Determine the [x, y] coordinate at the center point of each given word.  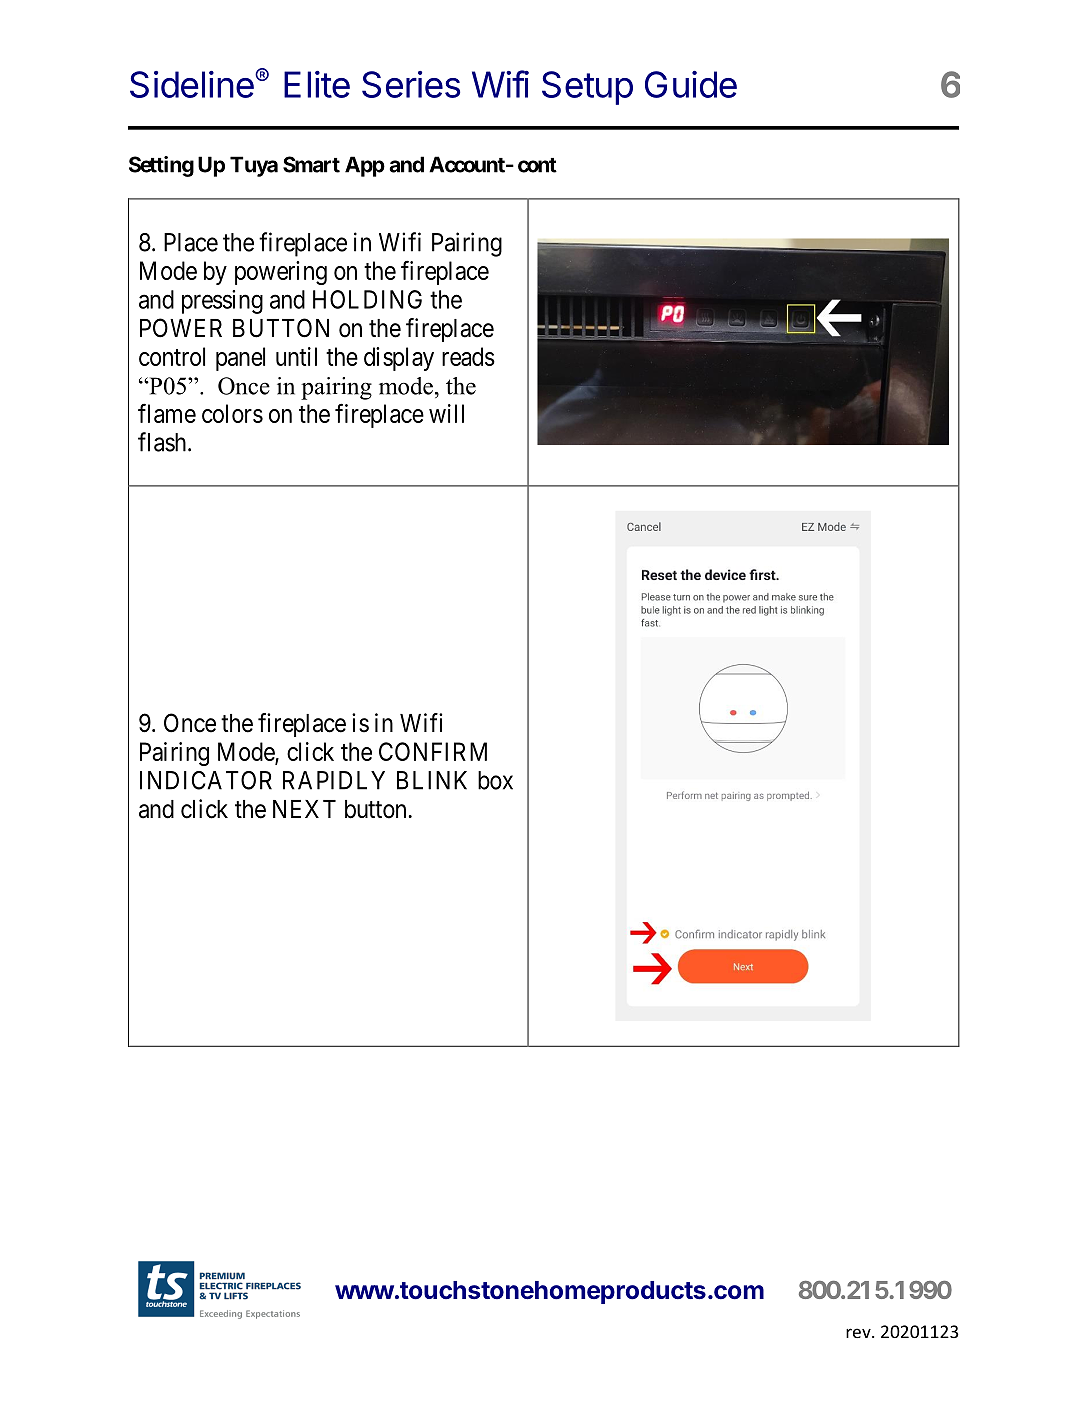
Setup [587, 88]
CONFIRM [433, 751]
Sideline [193, 84]
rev [859, 1333]
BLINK [432, 780]
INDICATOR [206, 780]
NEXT [304, 809]
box [495, 780]
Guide [691, 84]
